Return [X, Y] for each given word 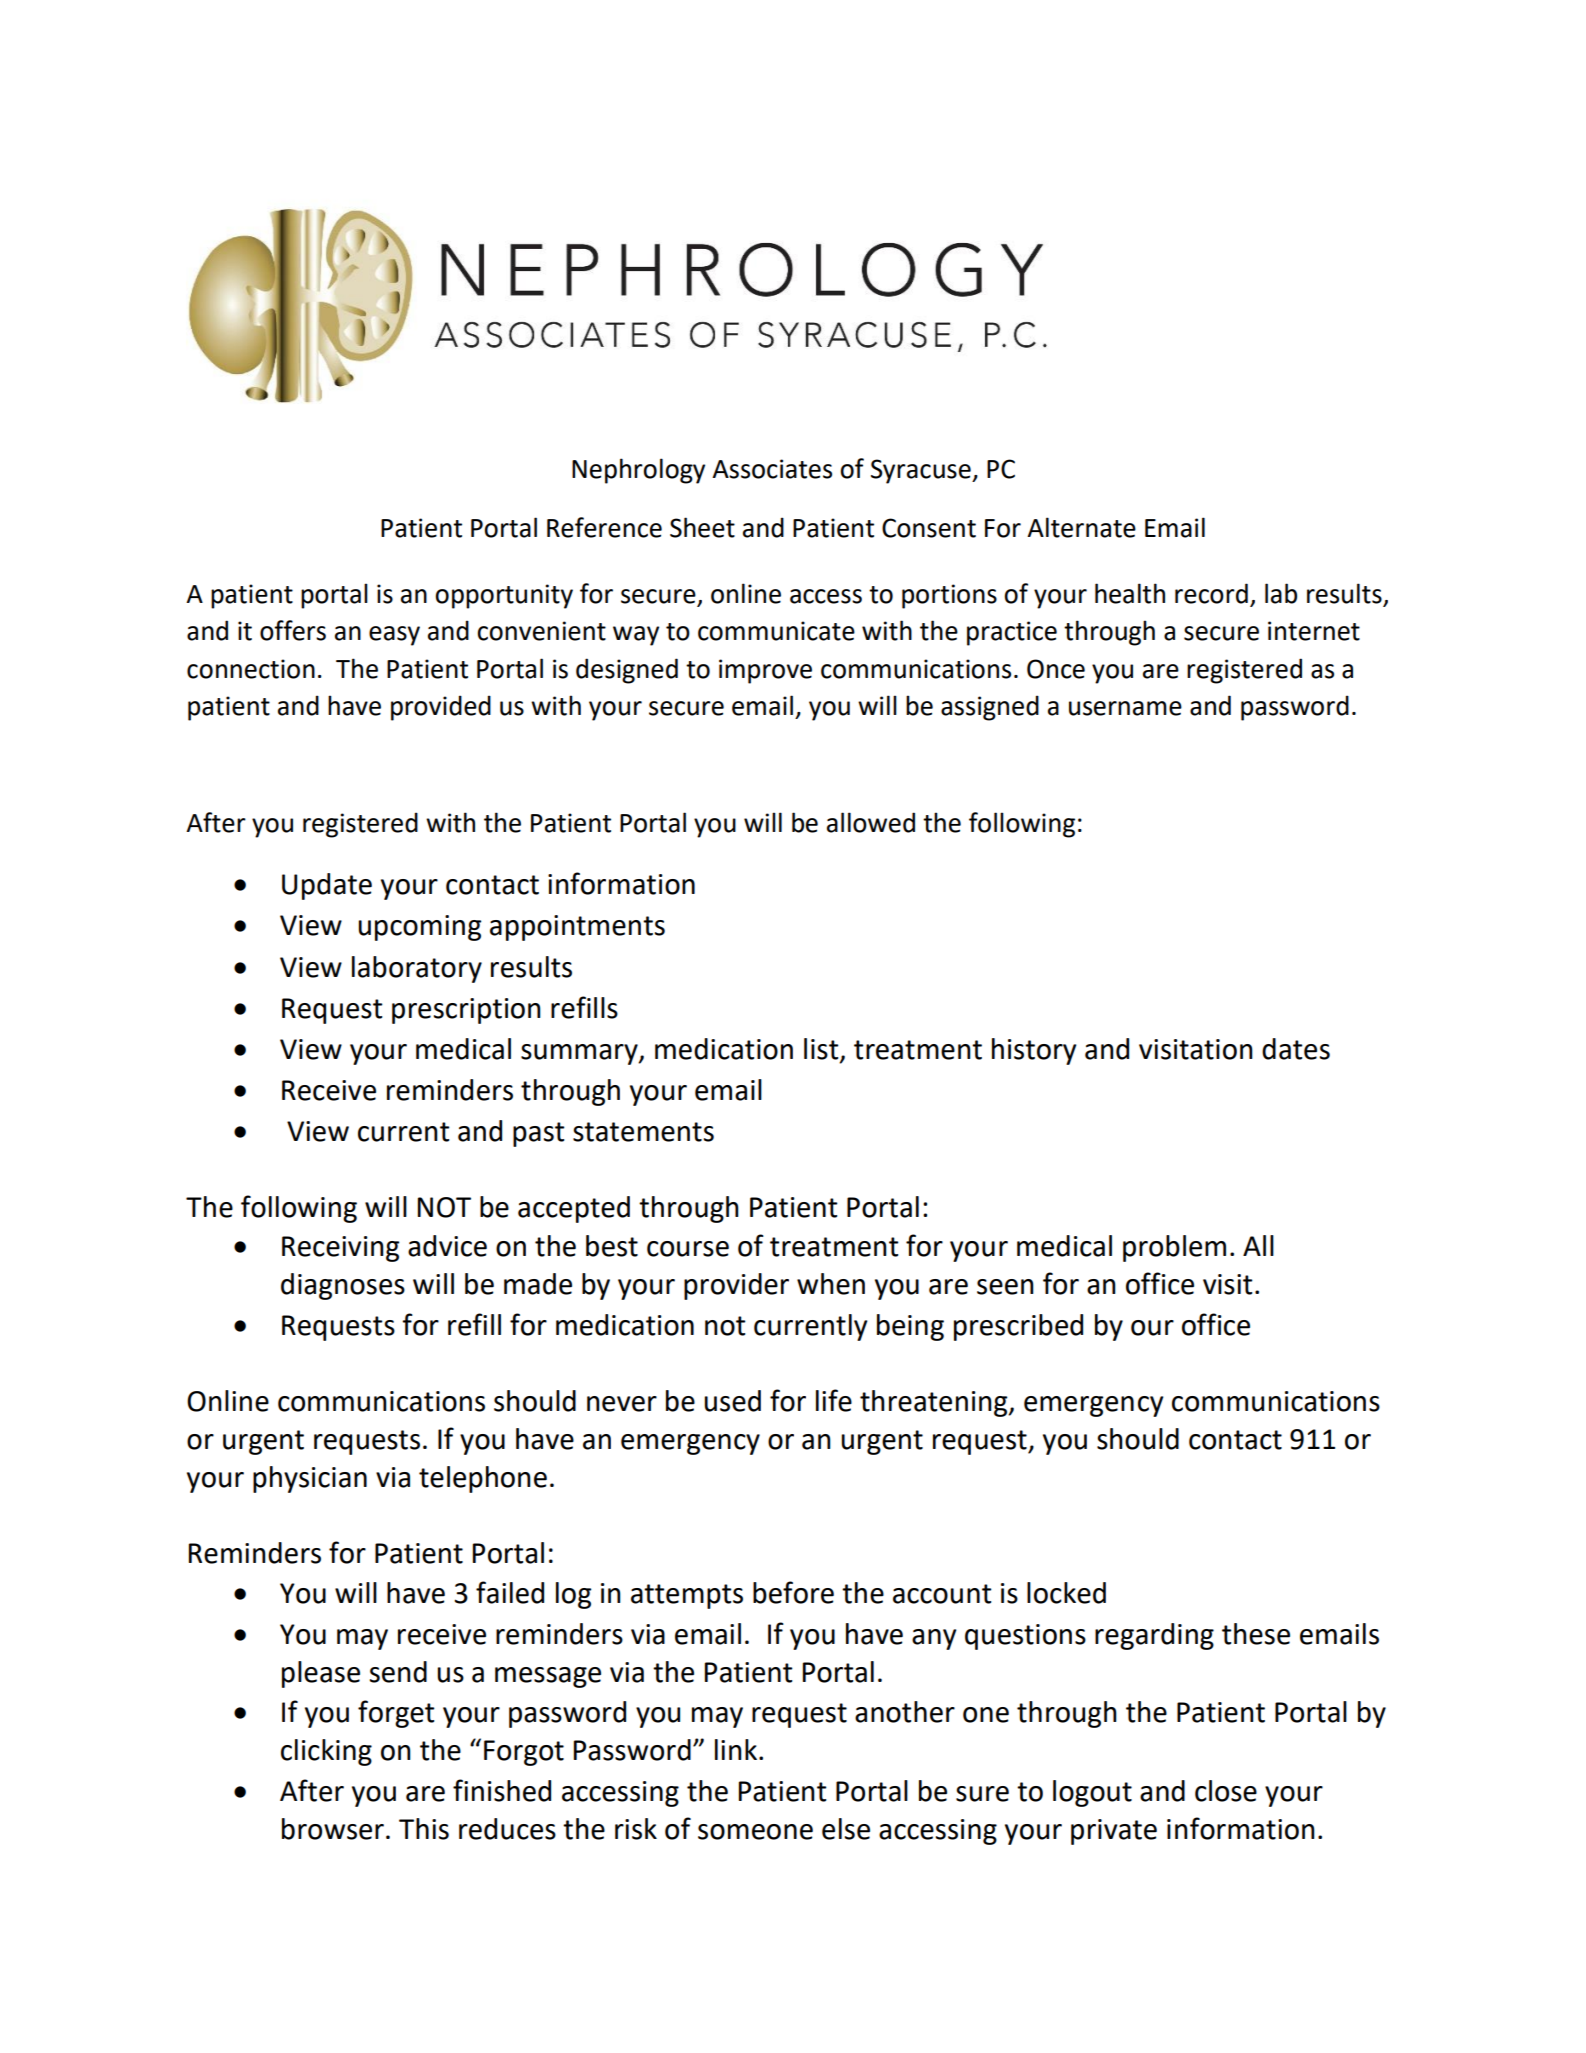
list [822, 1049]
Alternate [1081, 527]
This [424, 1829]
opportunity [504, 596]
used [732, 1401]
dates [1296, 1049]
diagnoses [343, 1286]
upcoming [419, 928]
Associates [772, 469]
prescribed [1018, 1327]
